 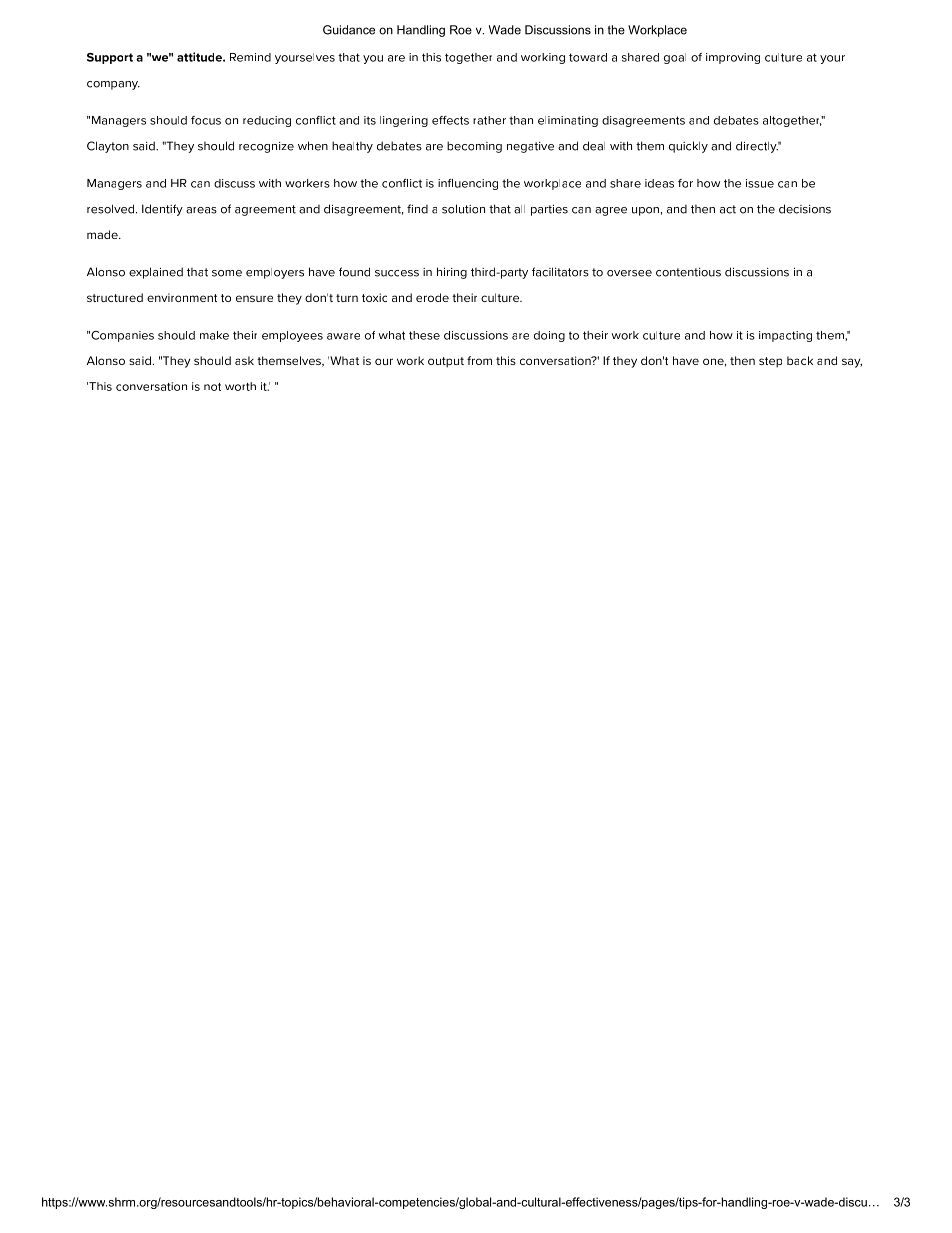 I want to click on not, so click(x=212, y=387).
